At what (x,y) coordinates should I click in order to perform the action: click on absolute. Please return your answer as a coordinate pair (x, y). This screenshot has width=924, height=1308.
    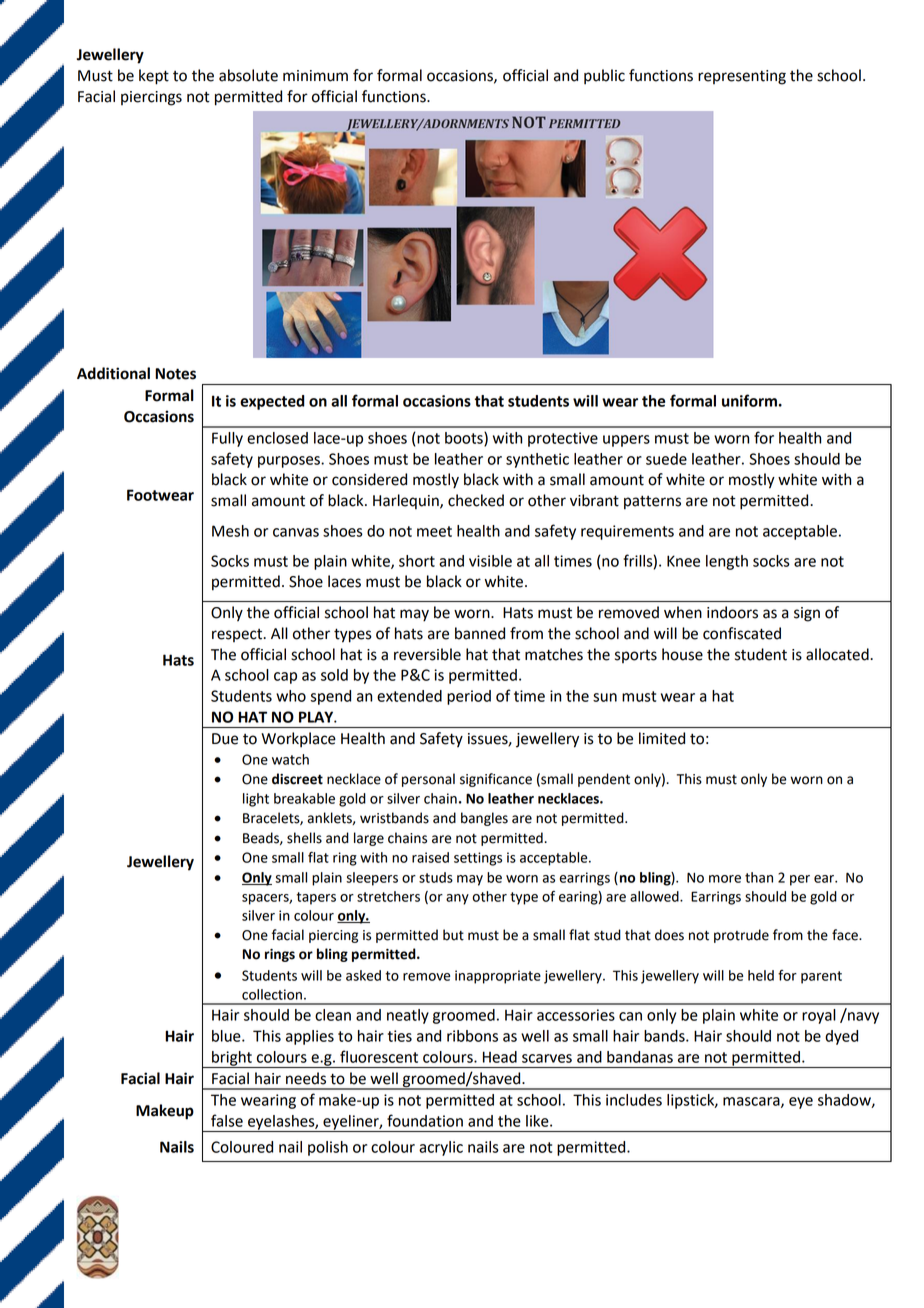
    Looking at the image, I should click on (248, 75).
